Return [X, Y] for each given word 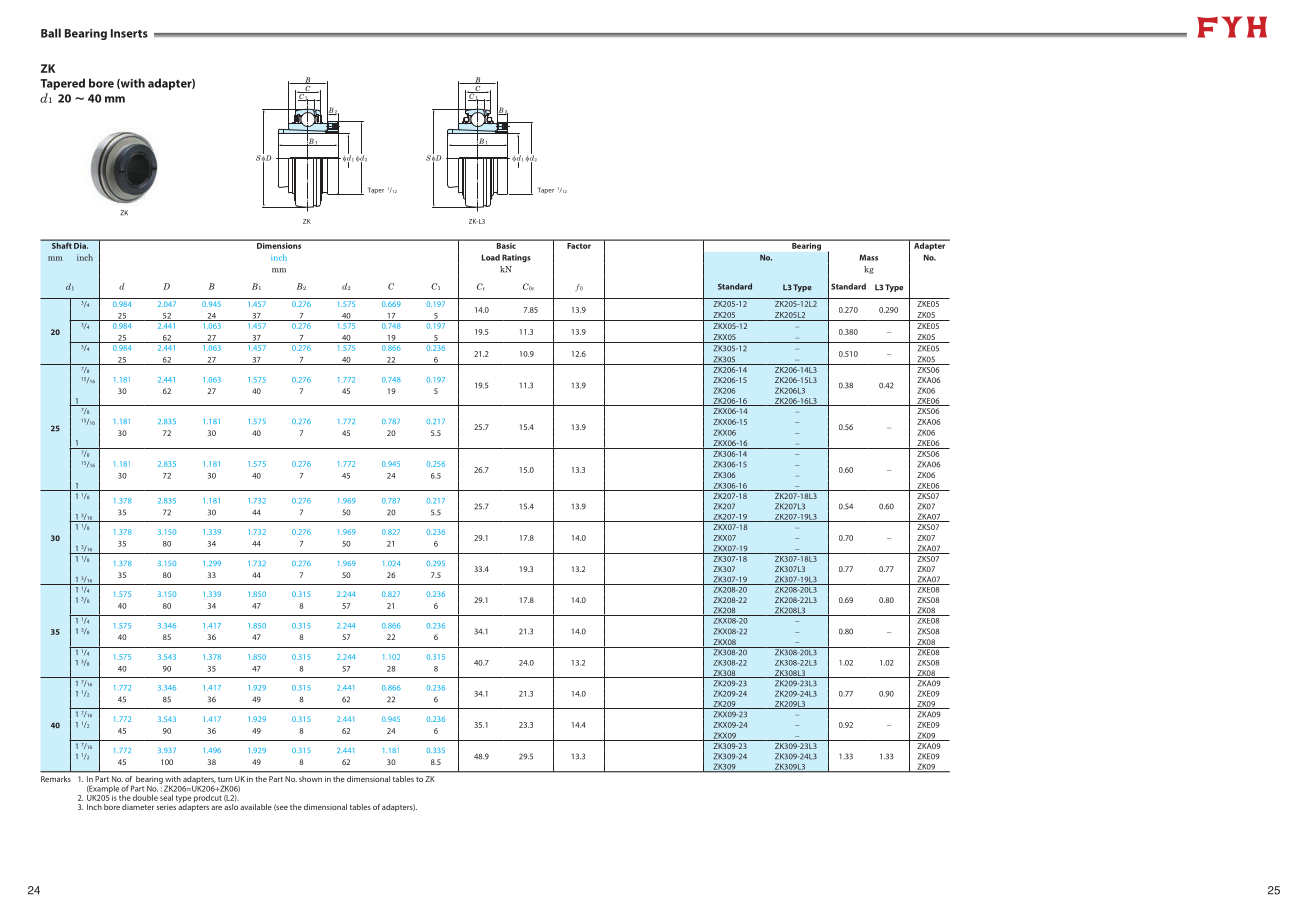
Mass [868, 257]
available [256, 807]
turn [225, 779]
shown [310, 779]
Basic [506, 244]
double [145, 797]
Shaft [61, 244]
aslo [231, 807]
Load [491, 257]
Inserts [129, 33]
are [216, 808]
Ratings [516, 258]
